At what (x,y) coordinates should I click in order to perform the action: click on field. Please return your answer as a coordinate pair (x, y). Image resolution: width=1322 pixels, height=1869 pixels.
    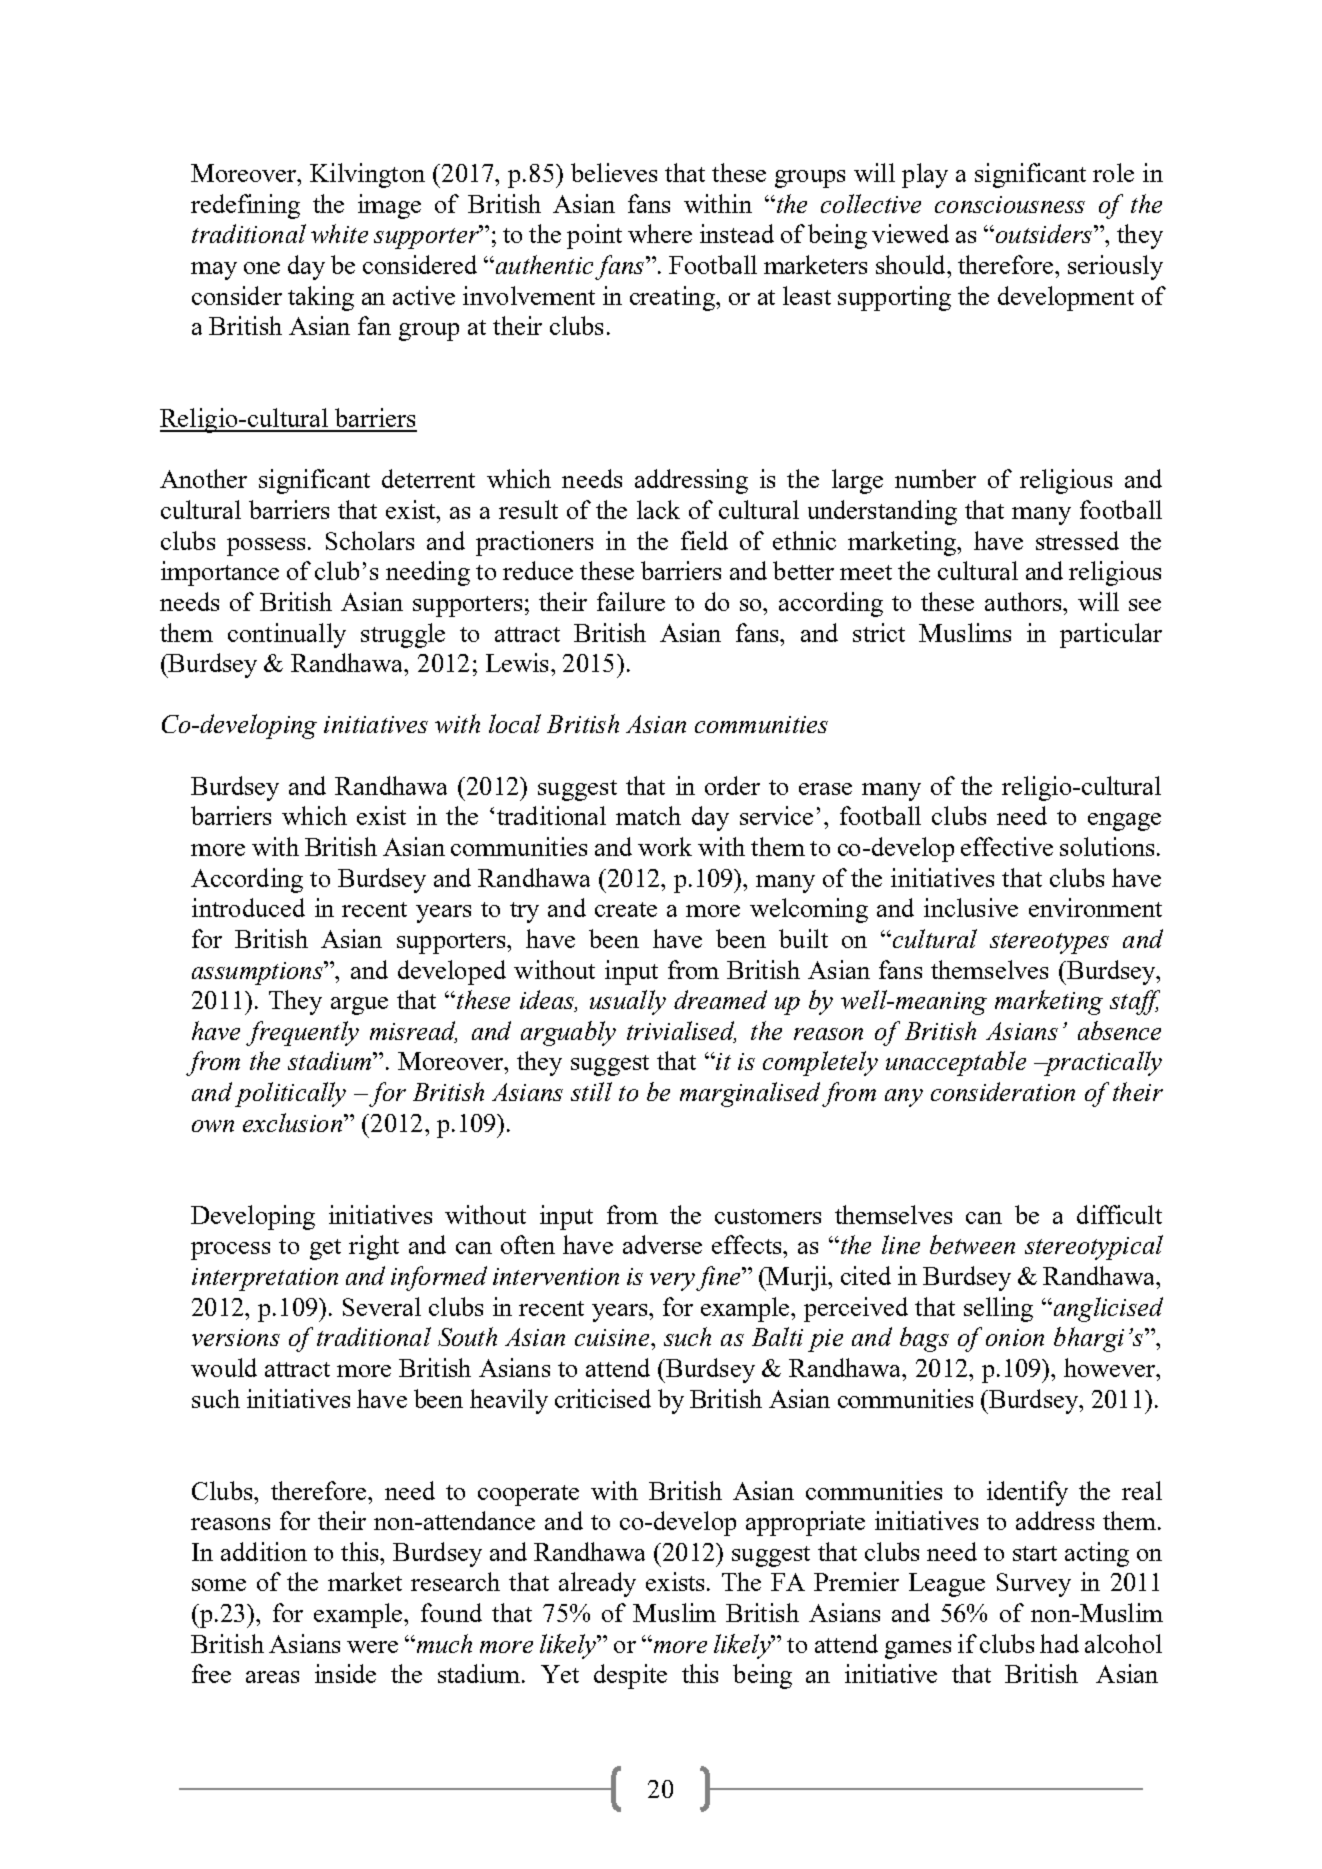
    Looking at the image, I should click on (704, 540).
